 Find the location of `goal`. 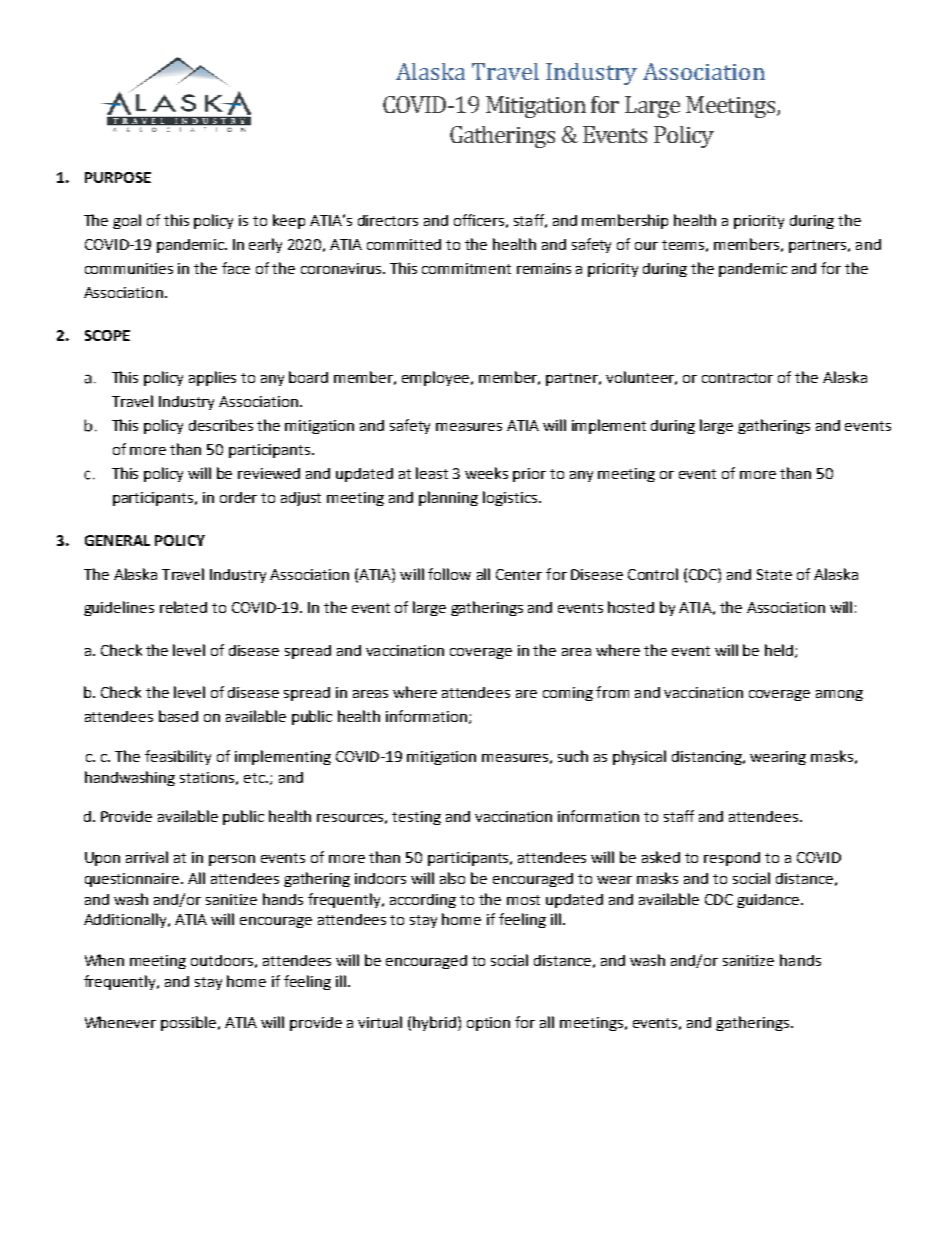

goal is located at coordinates (127, 221).
